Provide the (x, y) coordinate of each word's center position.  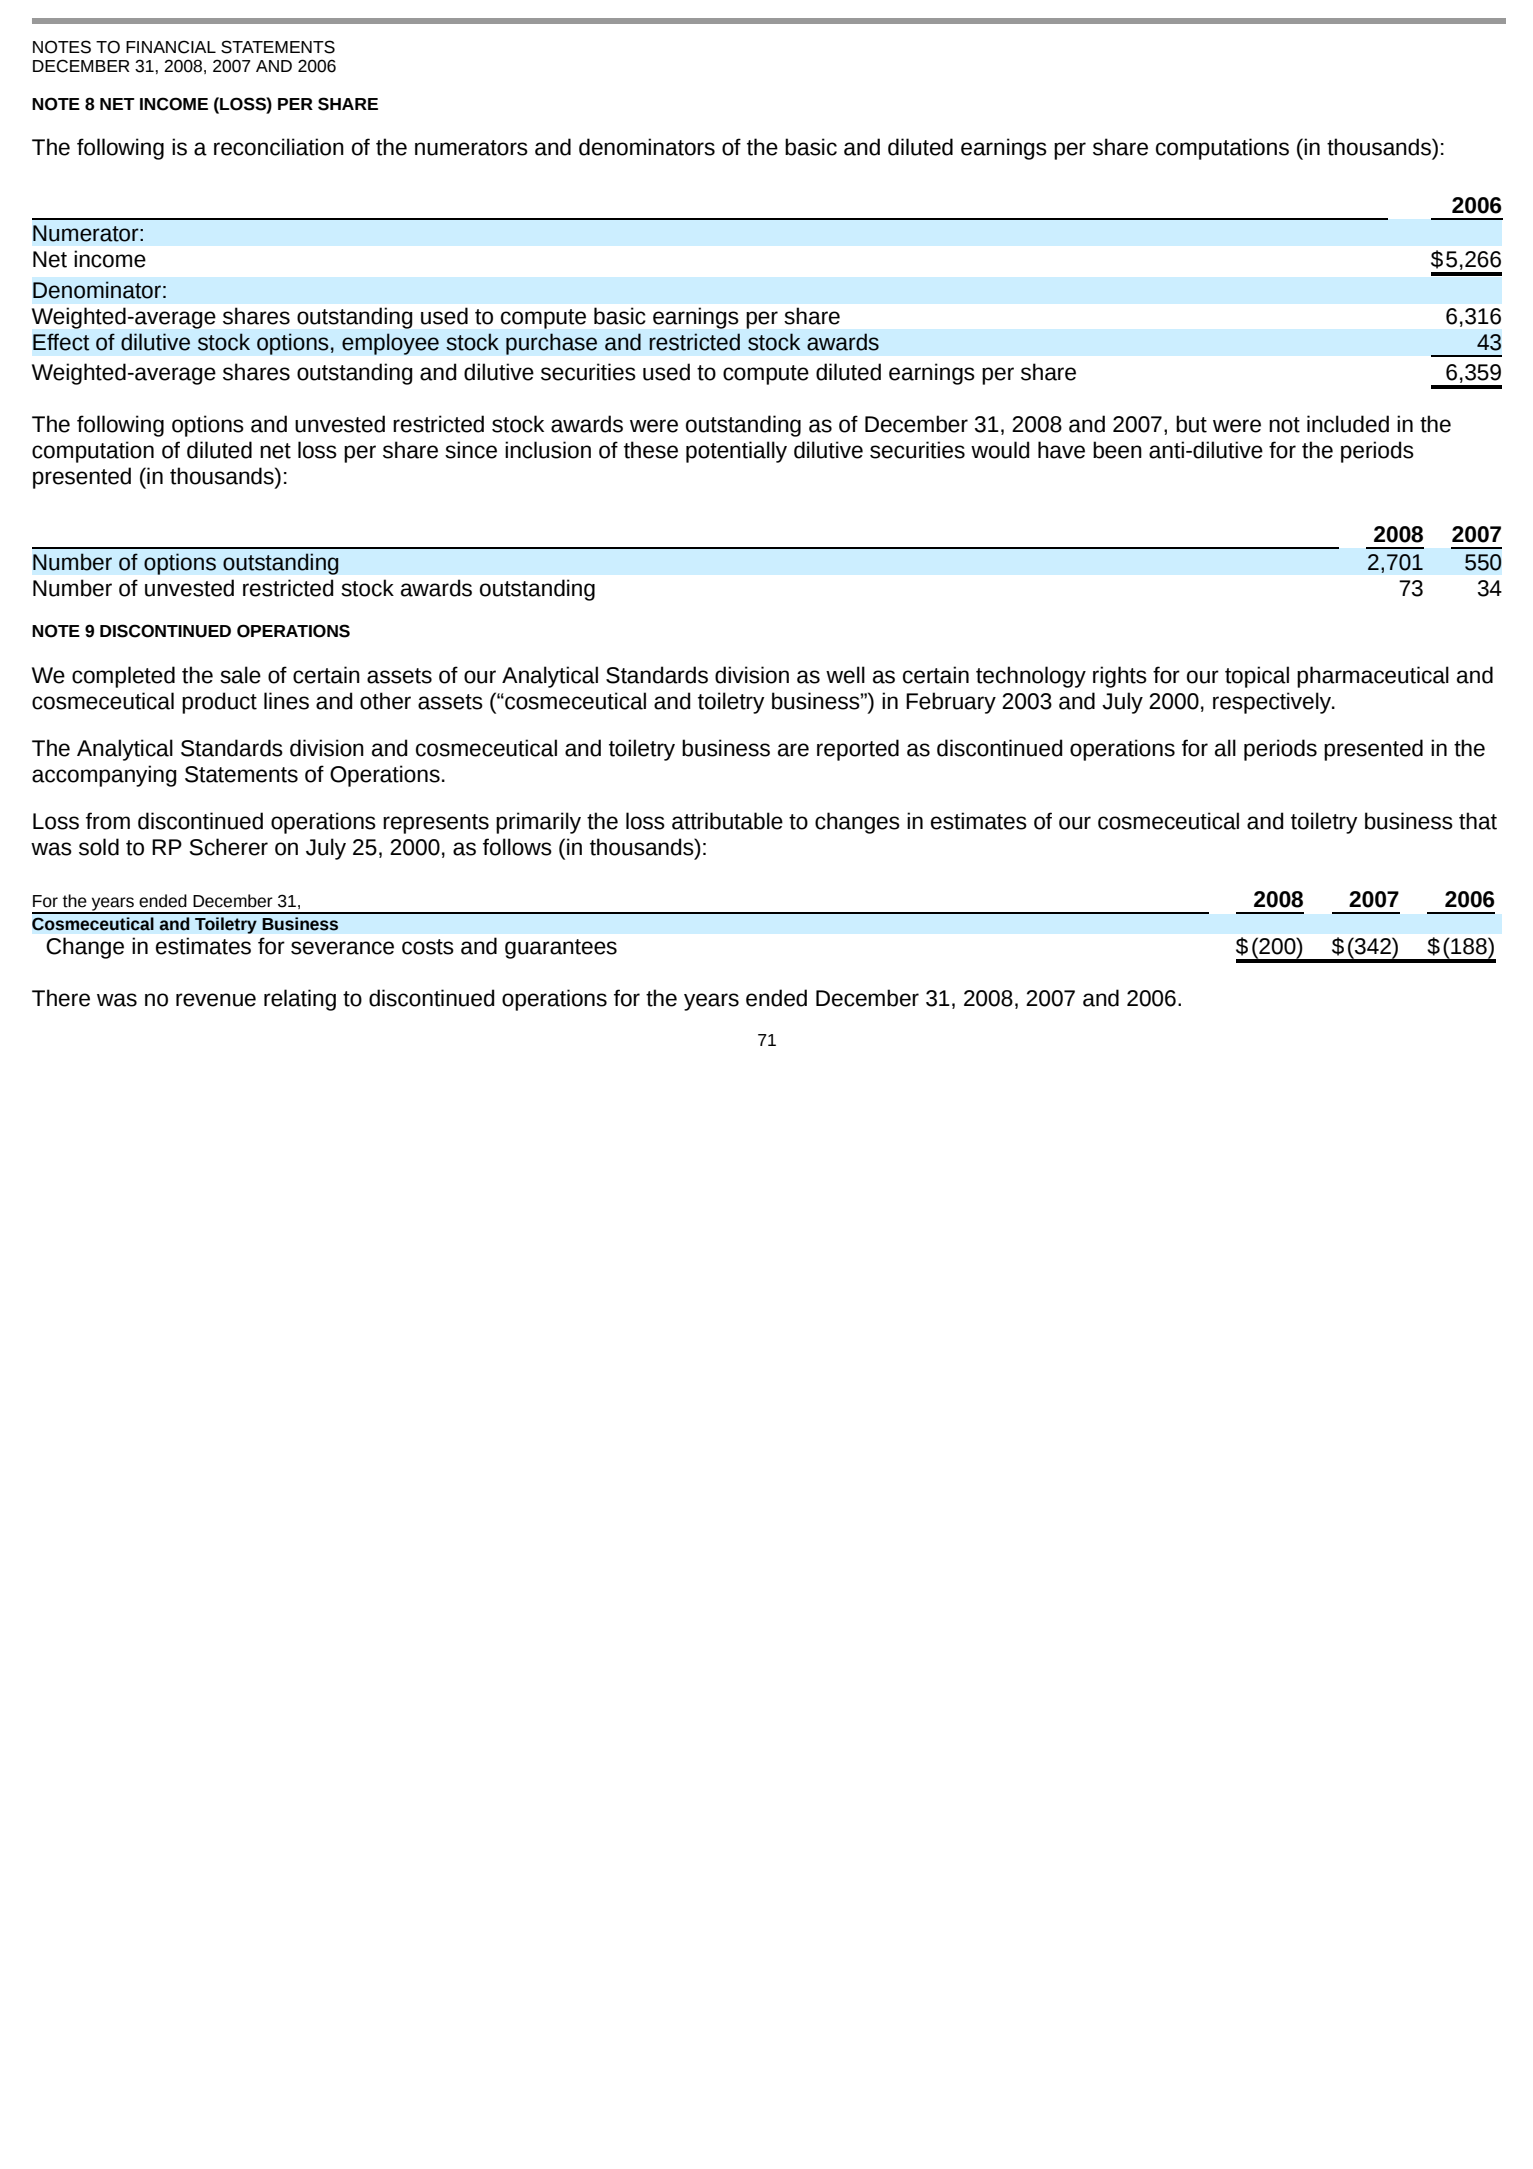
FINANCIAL (171, 47)
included (1348, 424)
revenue (216, 1000)
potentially (736, 452)
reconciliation (279, 147)
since (471, 450)
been (1117, 450)
